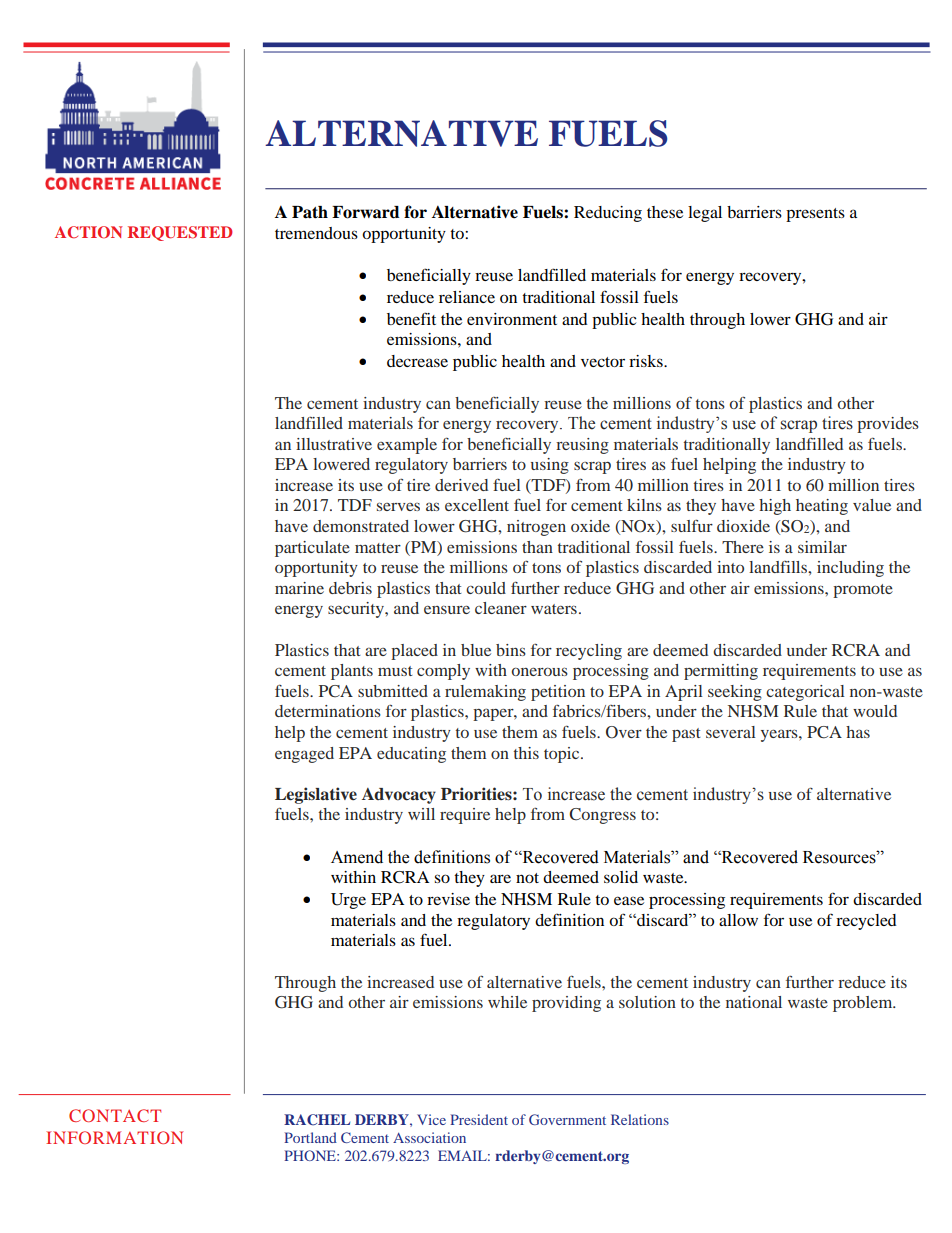  I want to click on President, so click(479, 1119).
